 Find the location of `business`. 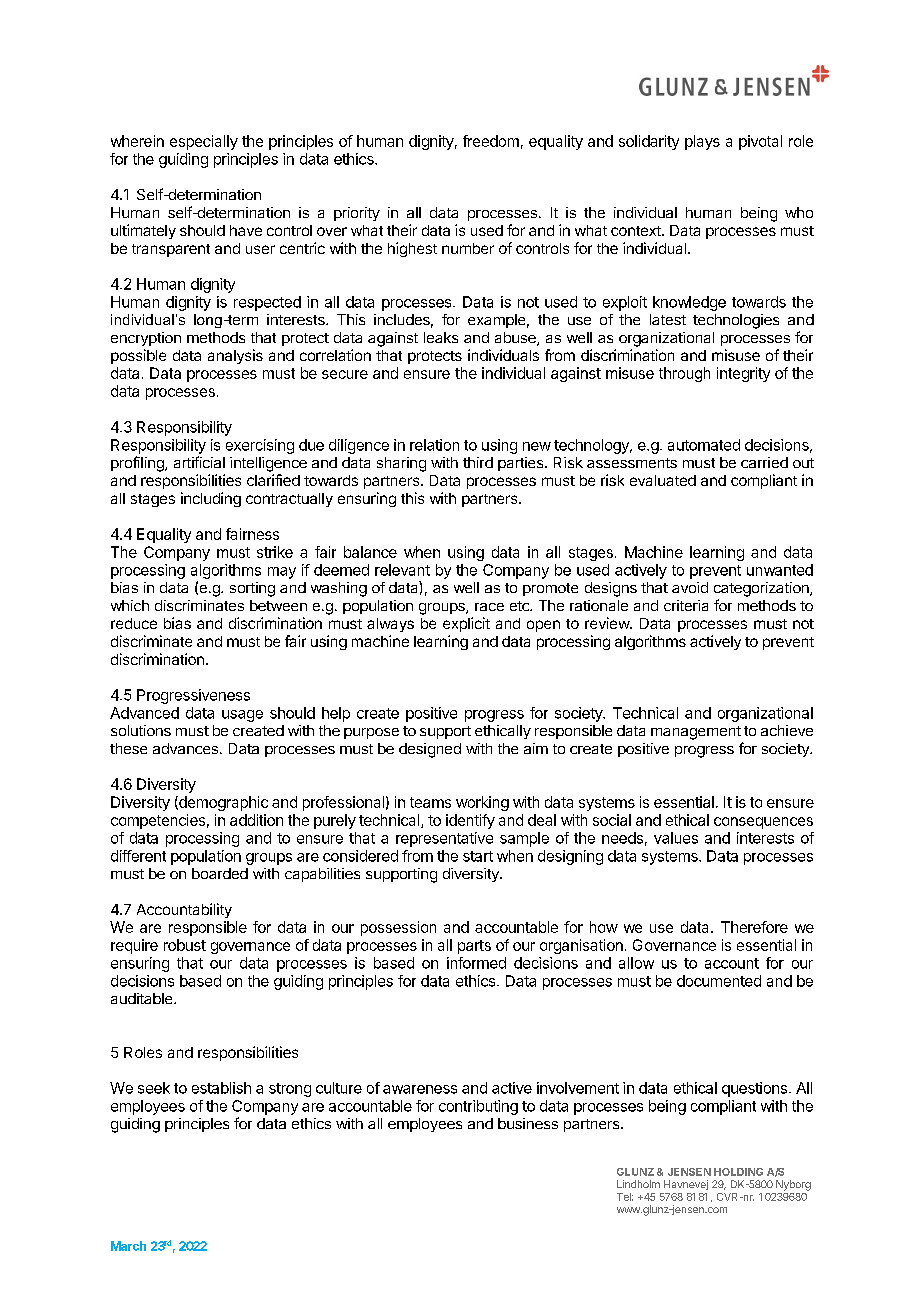

business is located at coordinates (528, 1123).
